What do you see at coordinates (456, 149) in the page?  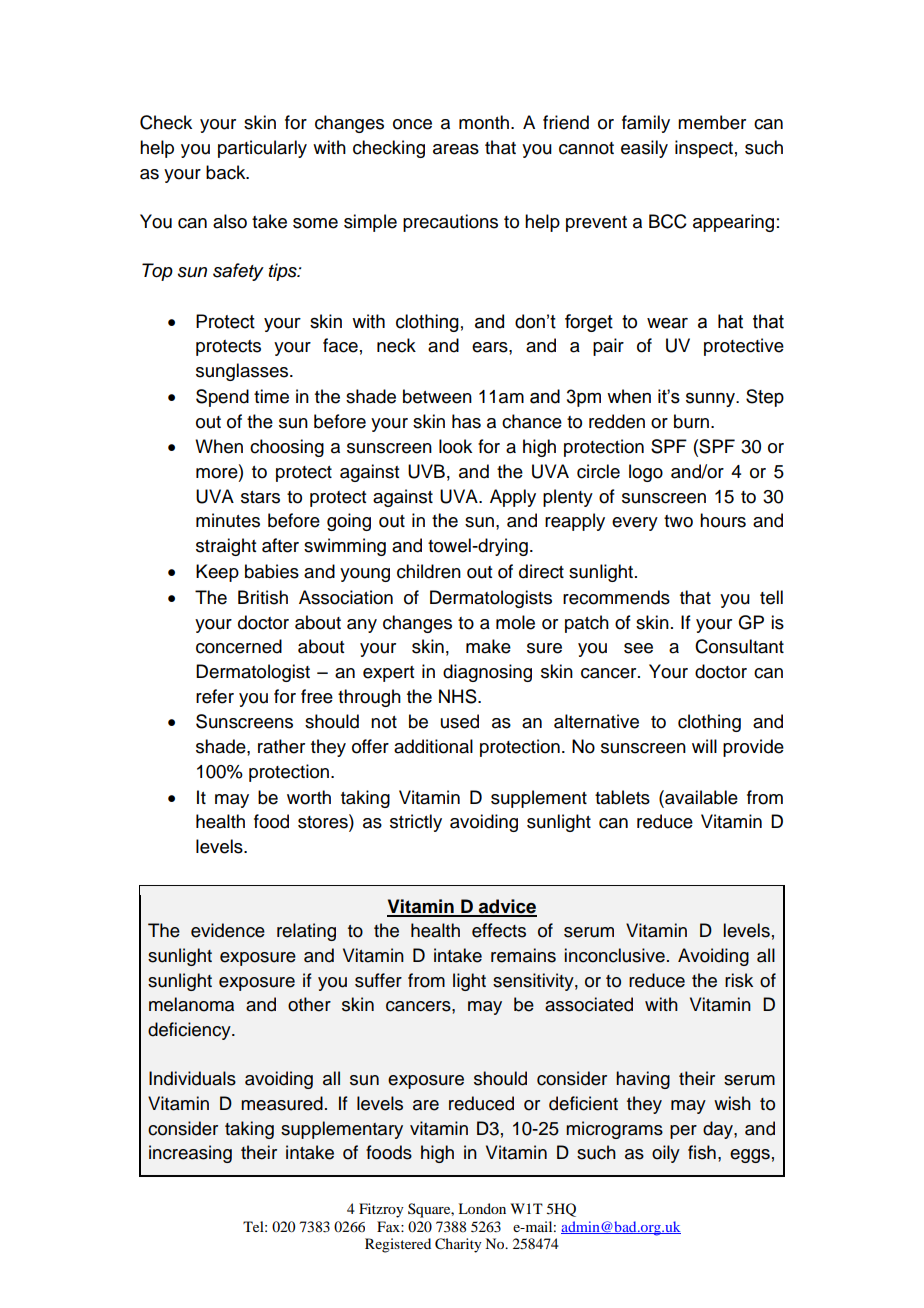 I see `areas` at bounding box center [456, 149].
